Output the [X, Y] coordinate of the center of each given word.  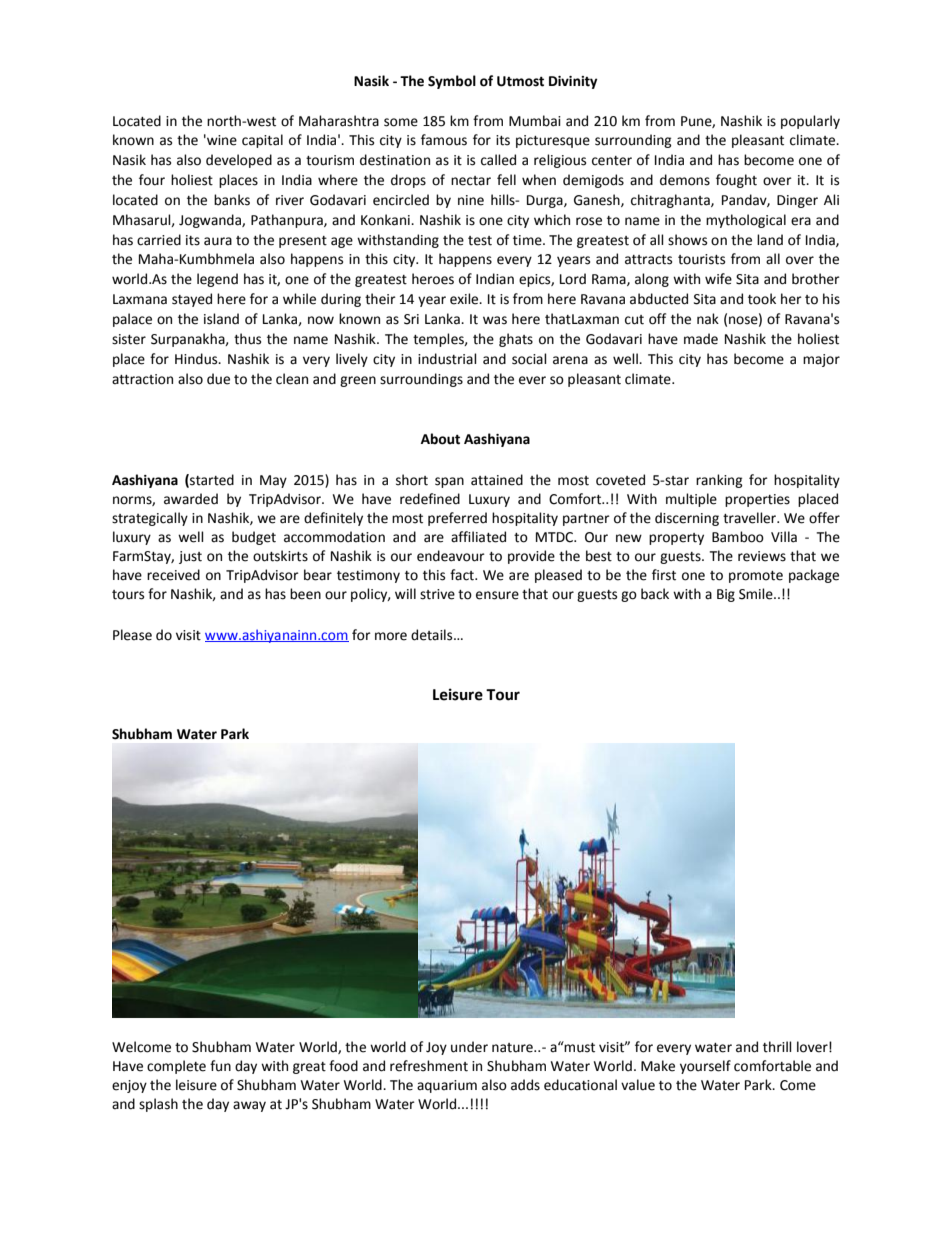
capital [262, 141]
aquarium [447, 1086]
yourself [705, 1067]
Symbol [452, 82]
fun [220, 1066]
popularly [810, 122]
